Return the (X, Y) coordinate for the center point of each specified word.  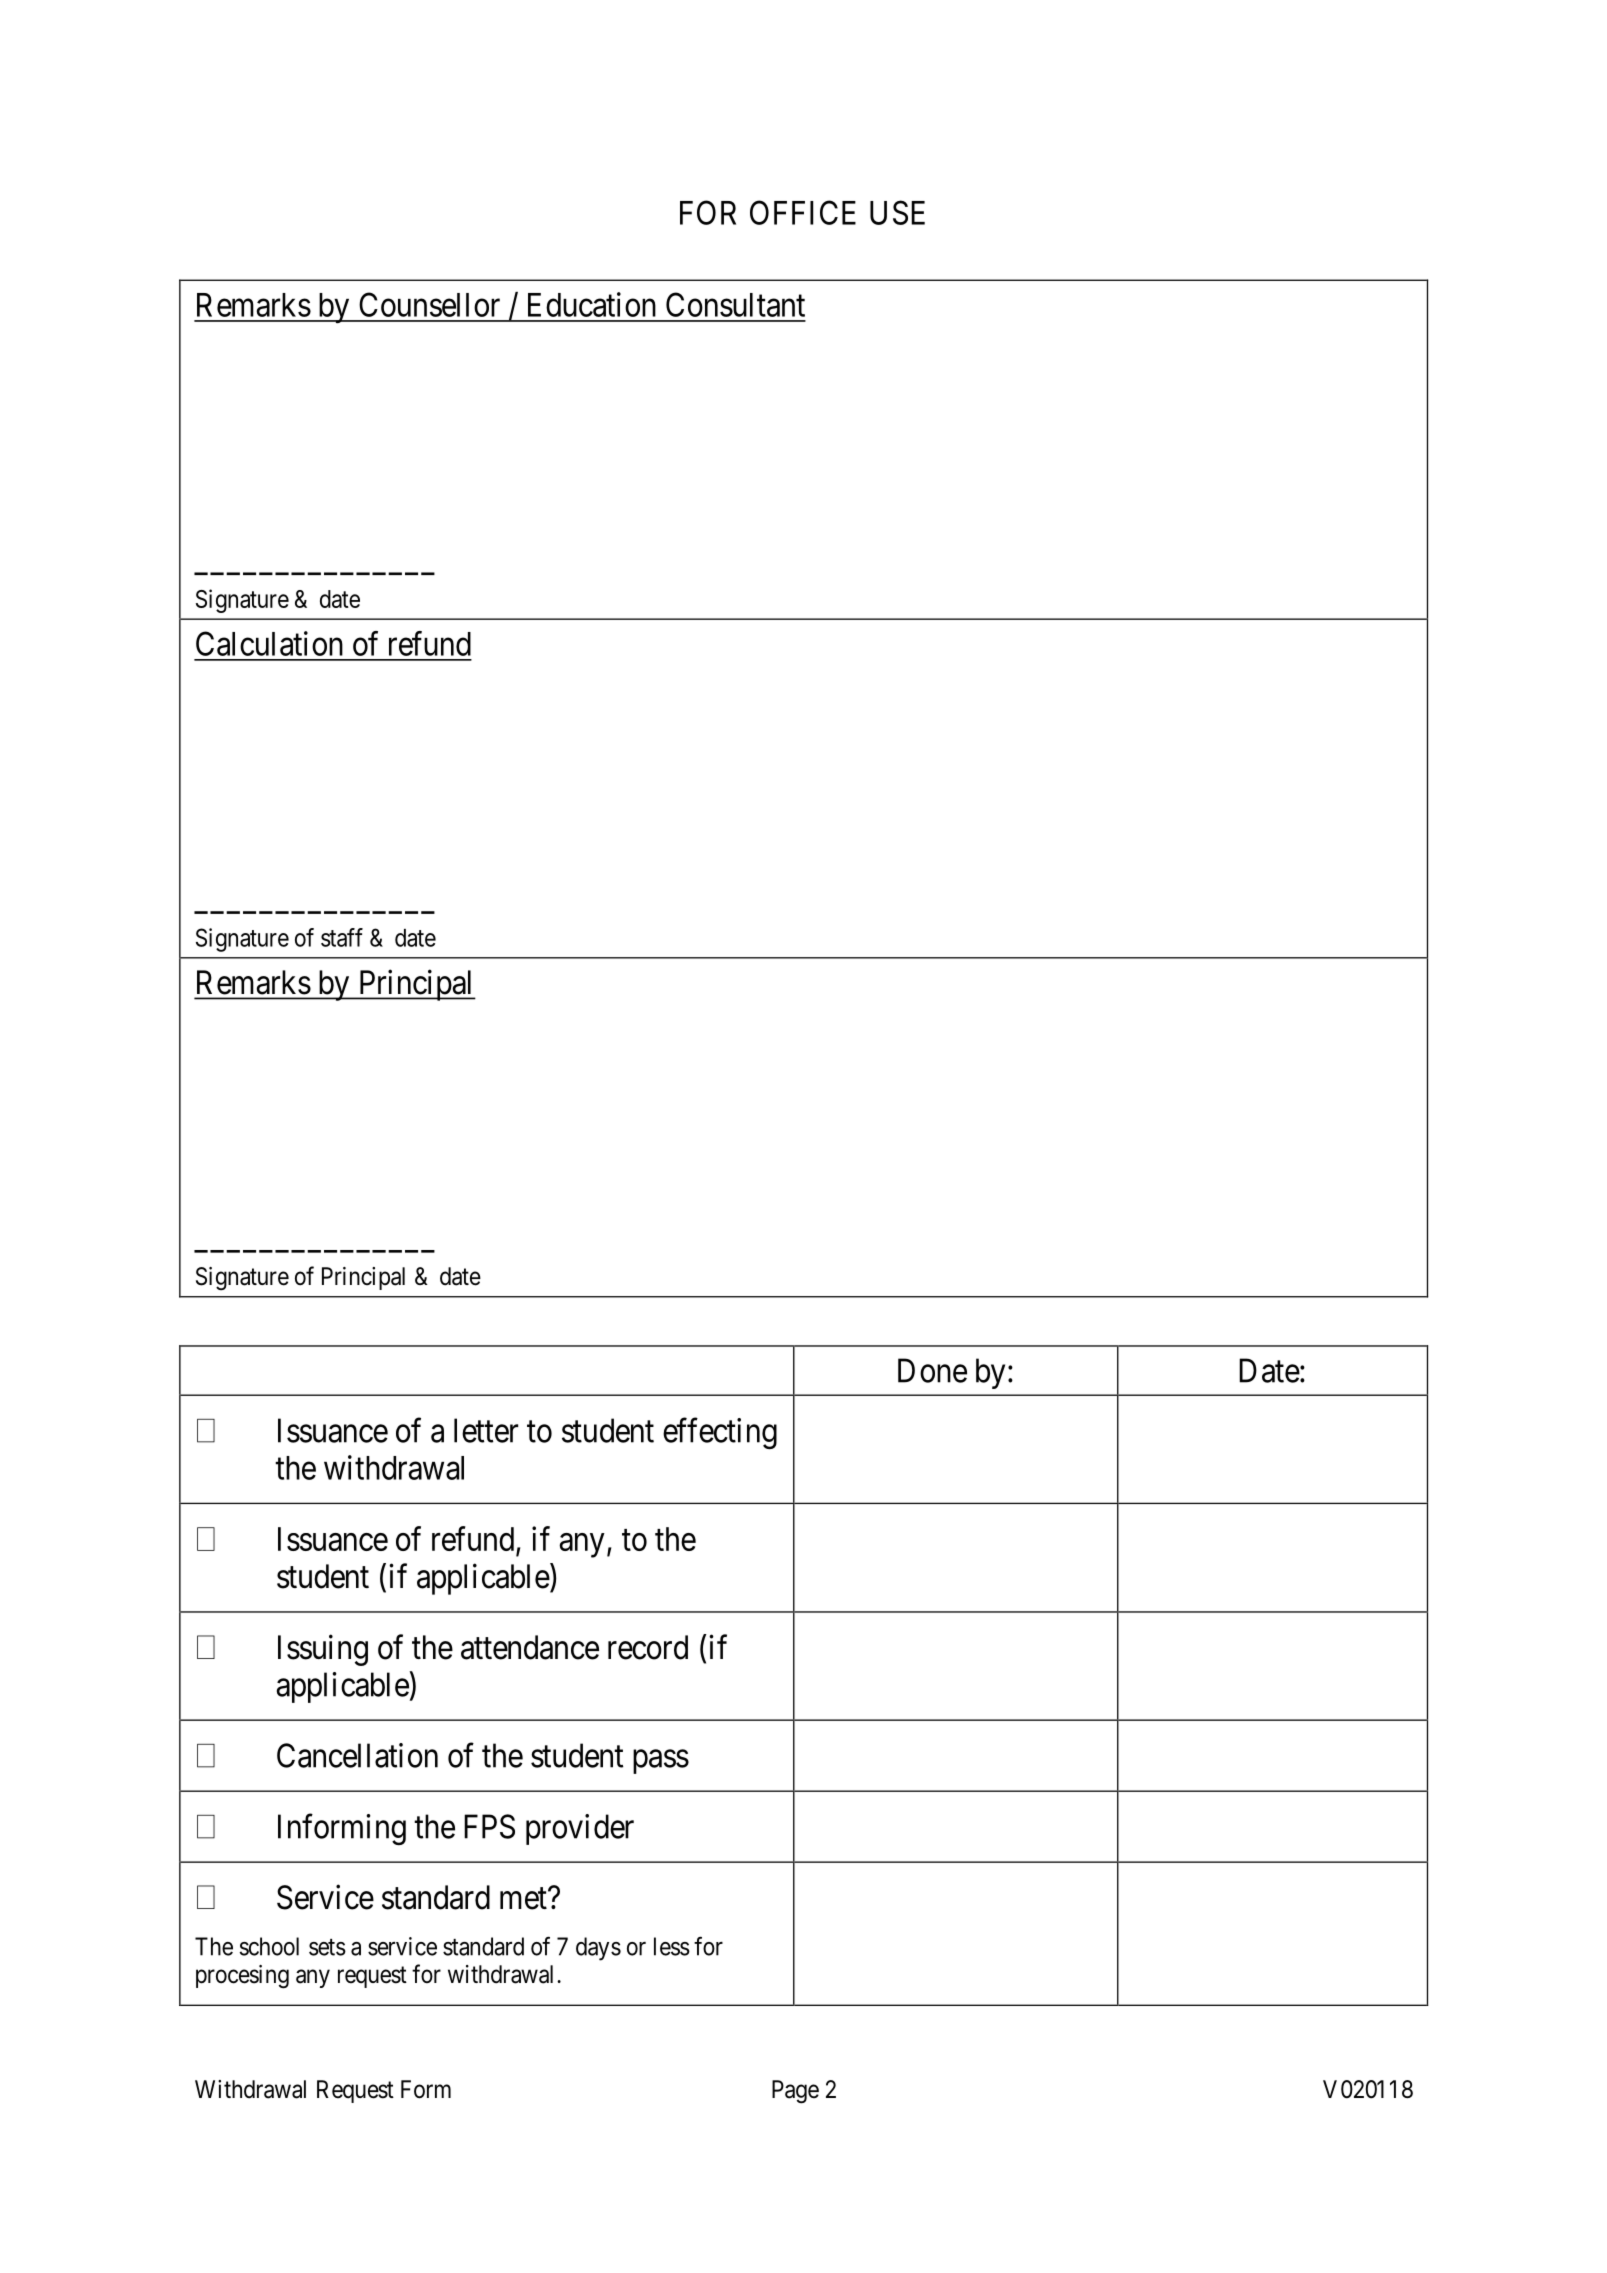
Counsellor (429, 304)
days (598, 1949)
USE (897, 212)
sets (327, 1947)
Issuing (323, 1650)
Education (592, 304)
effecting (720, 1434)
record (648, 1647)
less (672, 1946)
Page (795, 2092)
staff (342, 937)
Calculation (269, 643)
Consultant (735, 304)
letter (486, 1430)
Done (932, 1370)
